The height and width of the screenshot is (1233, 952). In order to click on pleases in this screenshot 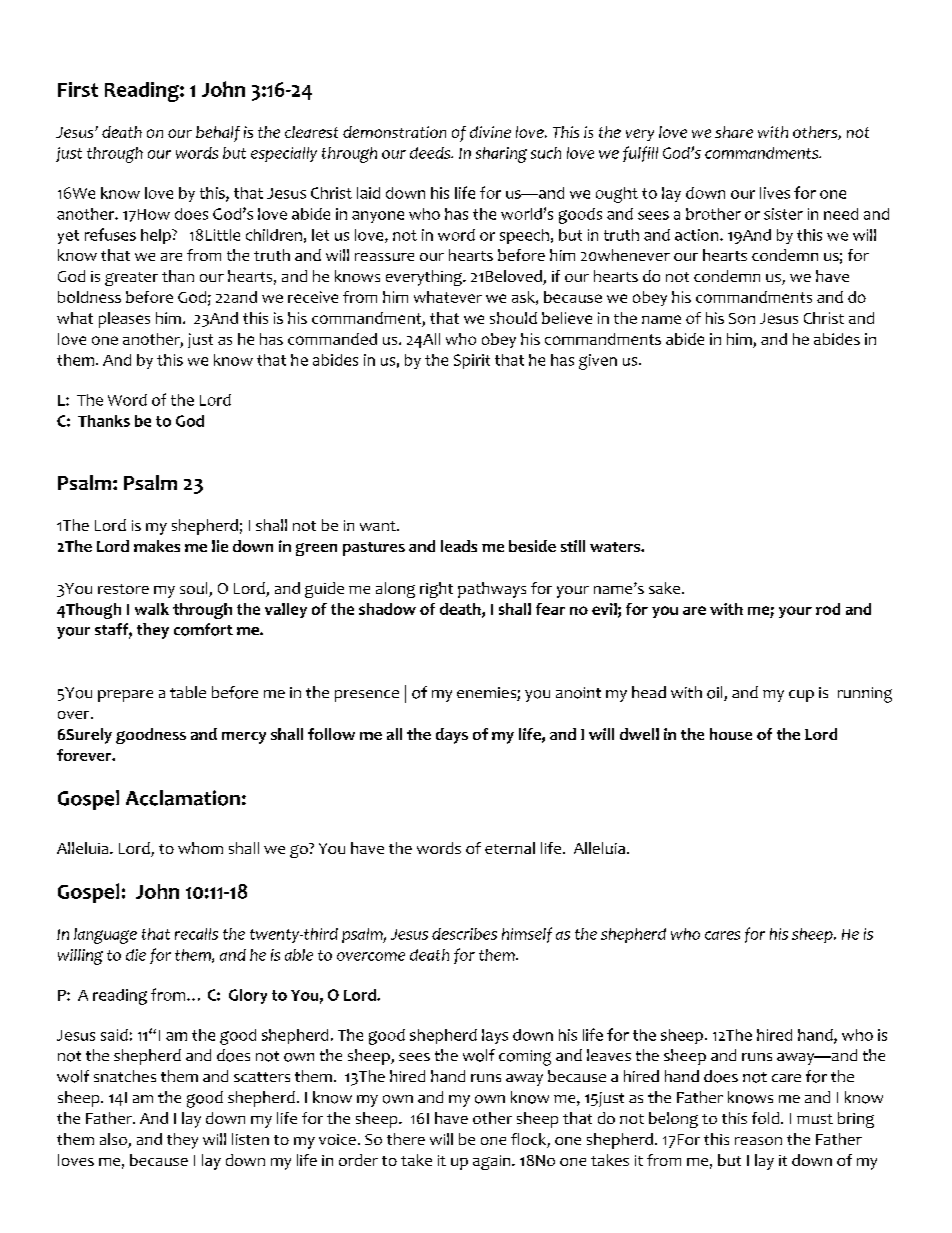, I will do `click(124, 320)`.
